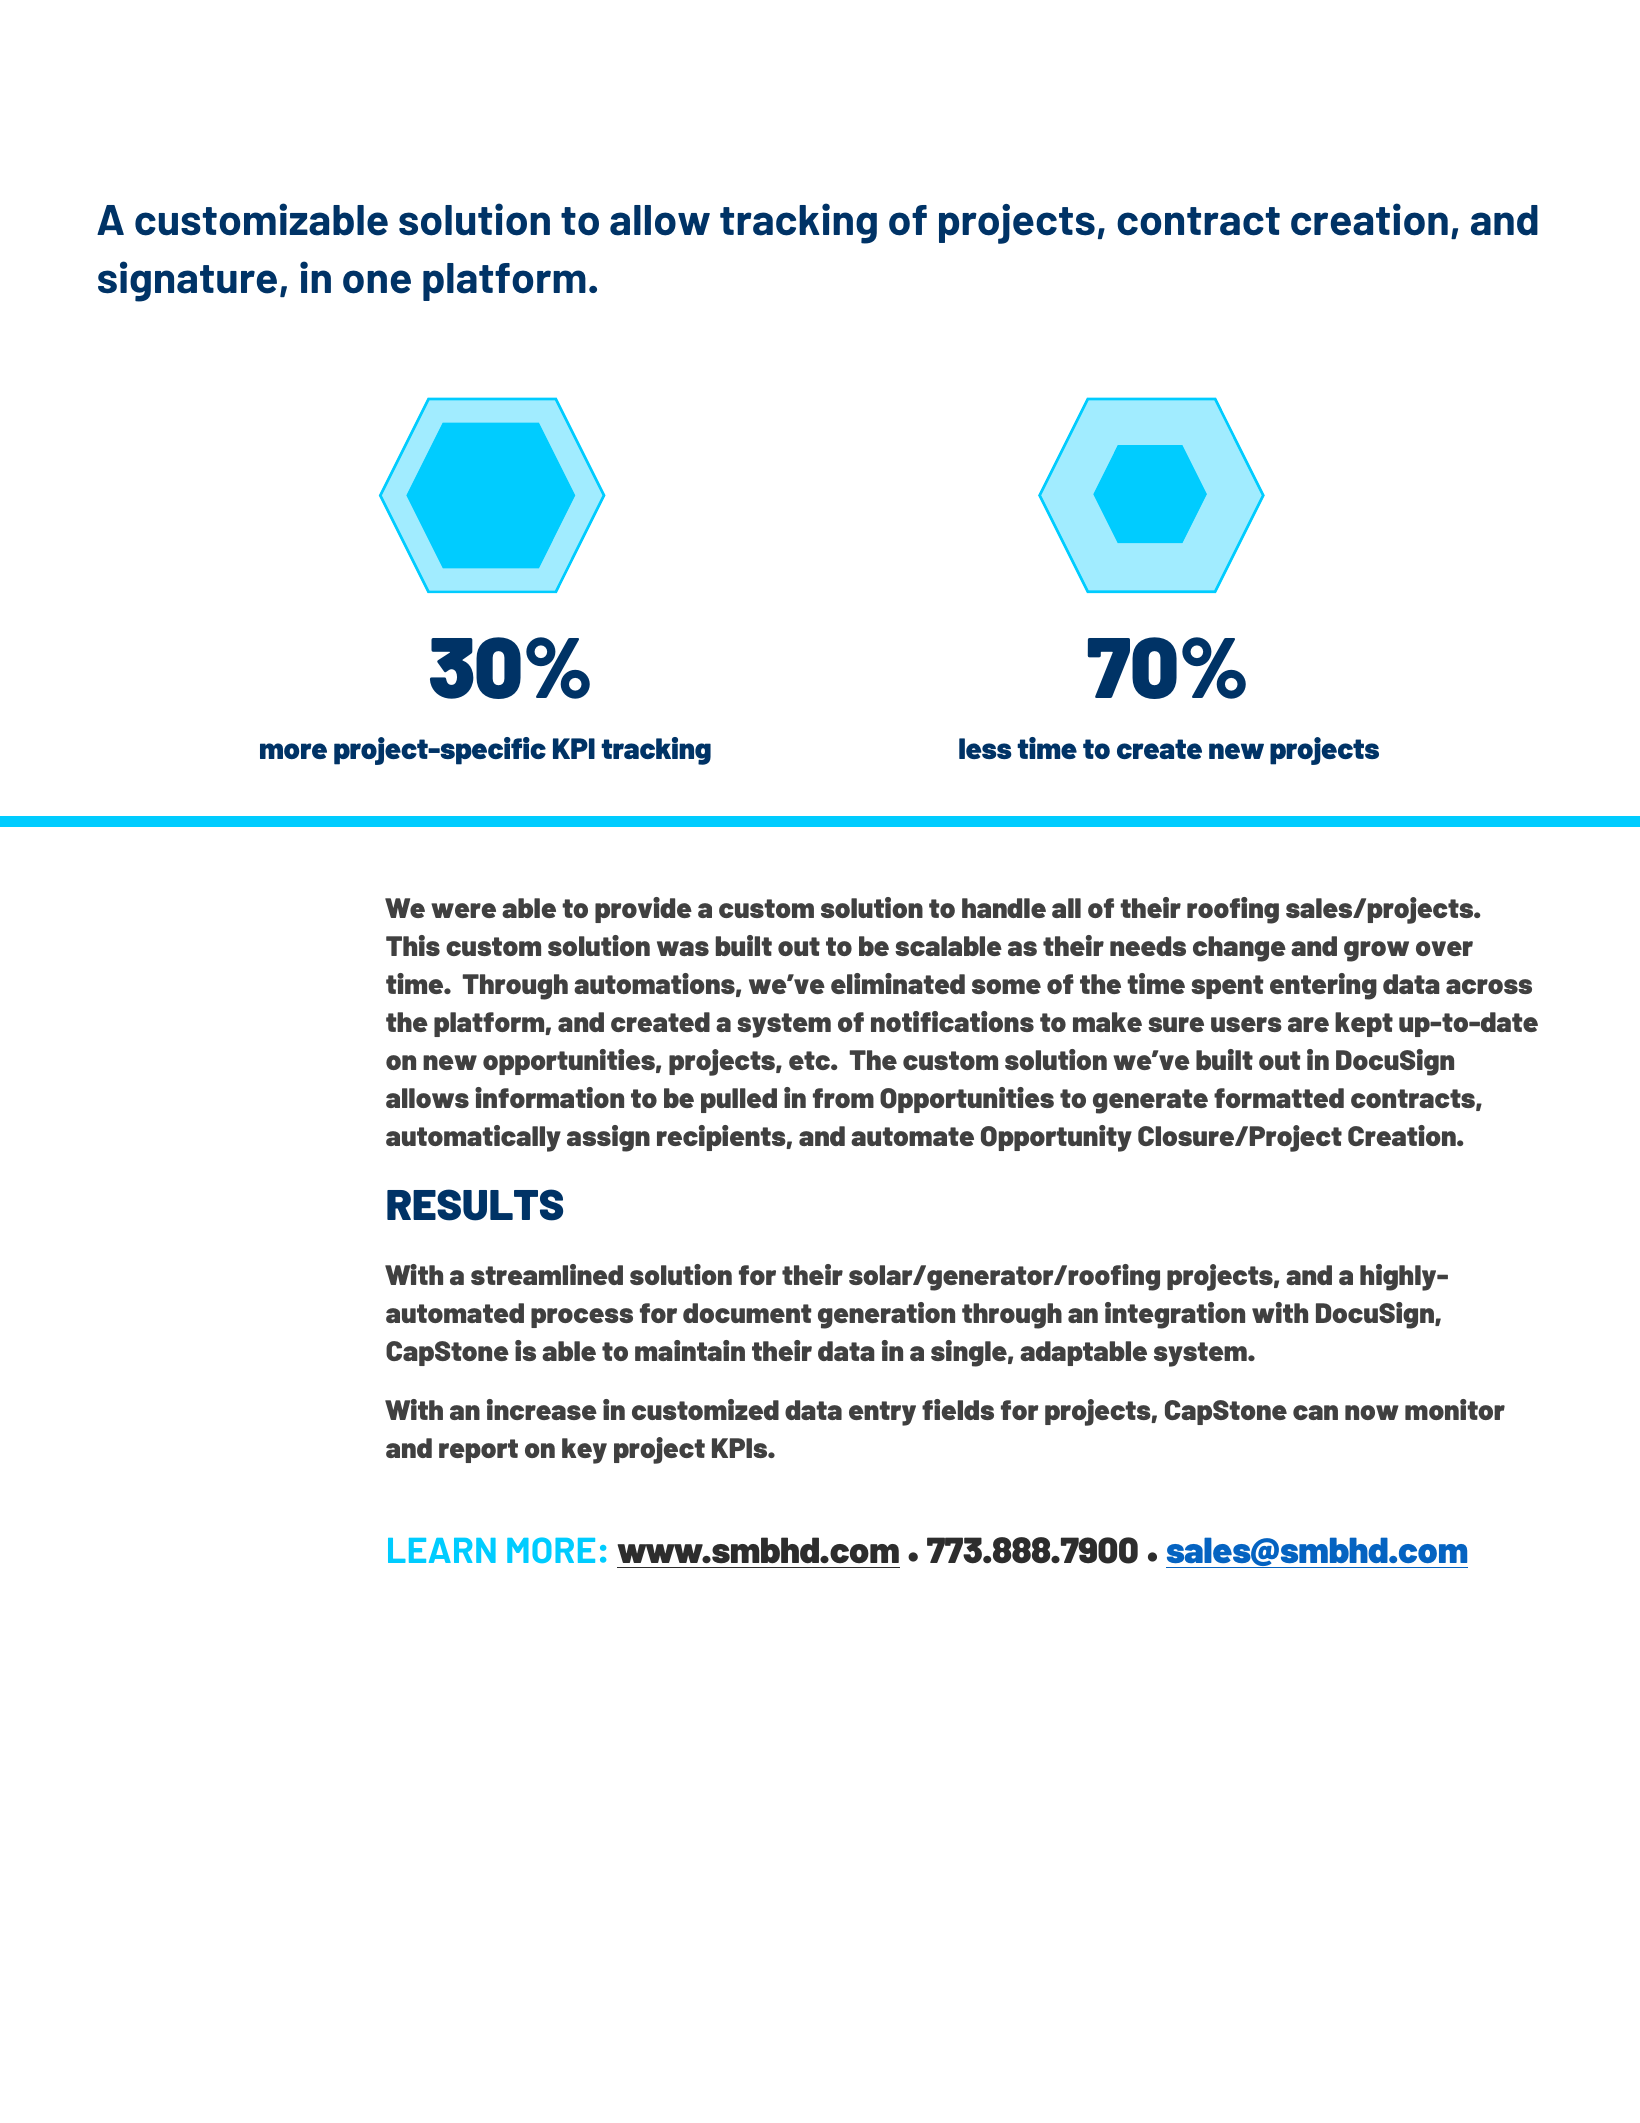  I want to click on LEARN, so click(442, 1550).
